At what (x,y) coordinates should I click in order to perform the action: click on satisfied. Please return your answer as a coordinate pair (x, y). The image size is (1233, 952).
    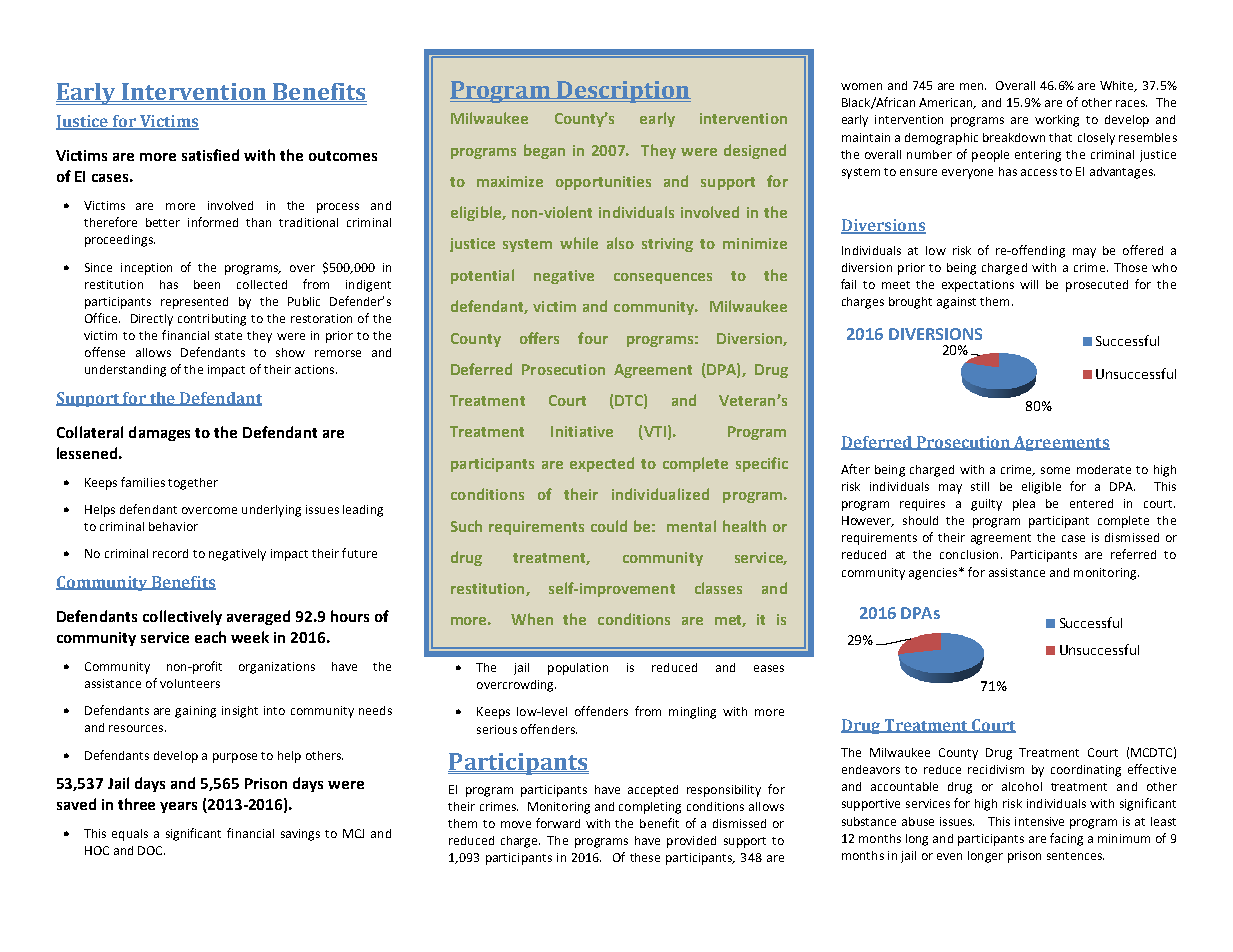
    Looking at the image, I should click on (210, 155).
